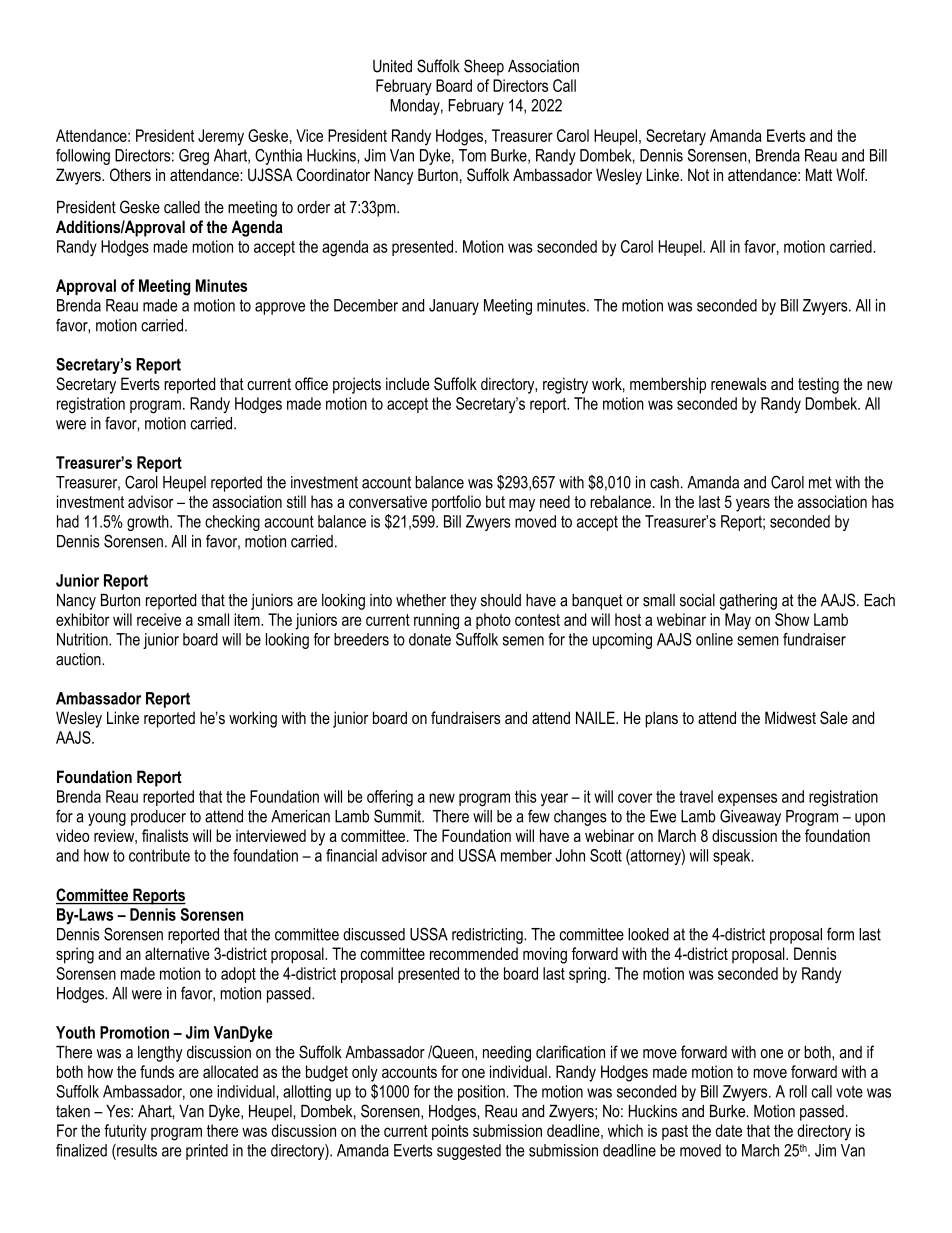  What do you see at coordinates (159, 619) in the screenshot?
I see `receive` at bounding box center [159, 619].
